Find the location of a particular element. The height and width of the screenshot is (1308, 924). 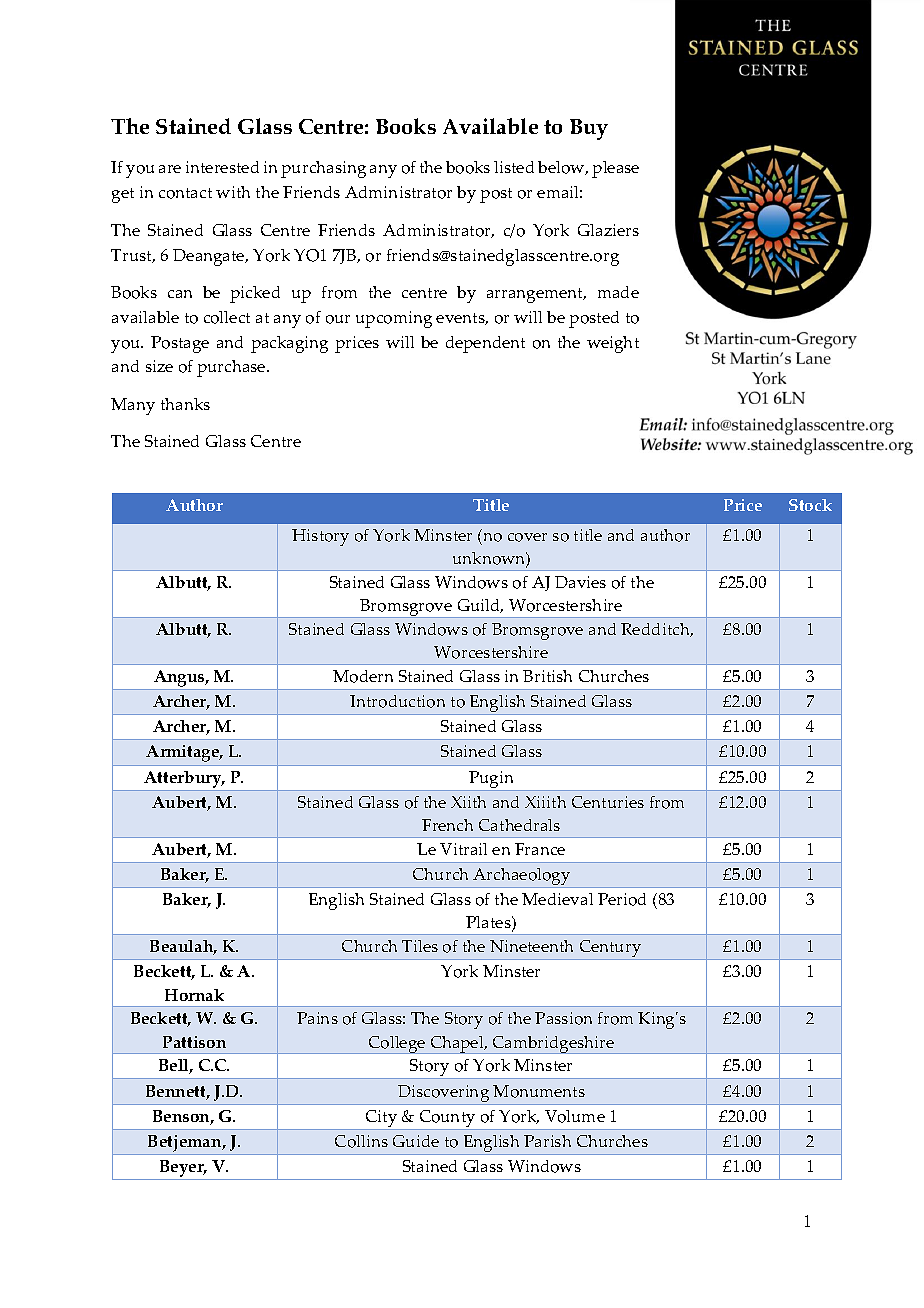

purchase is located at coordinates (232, 368).
